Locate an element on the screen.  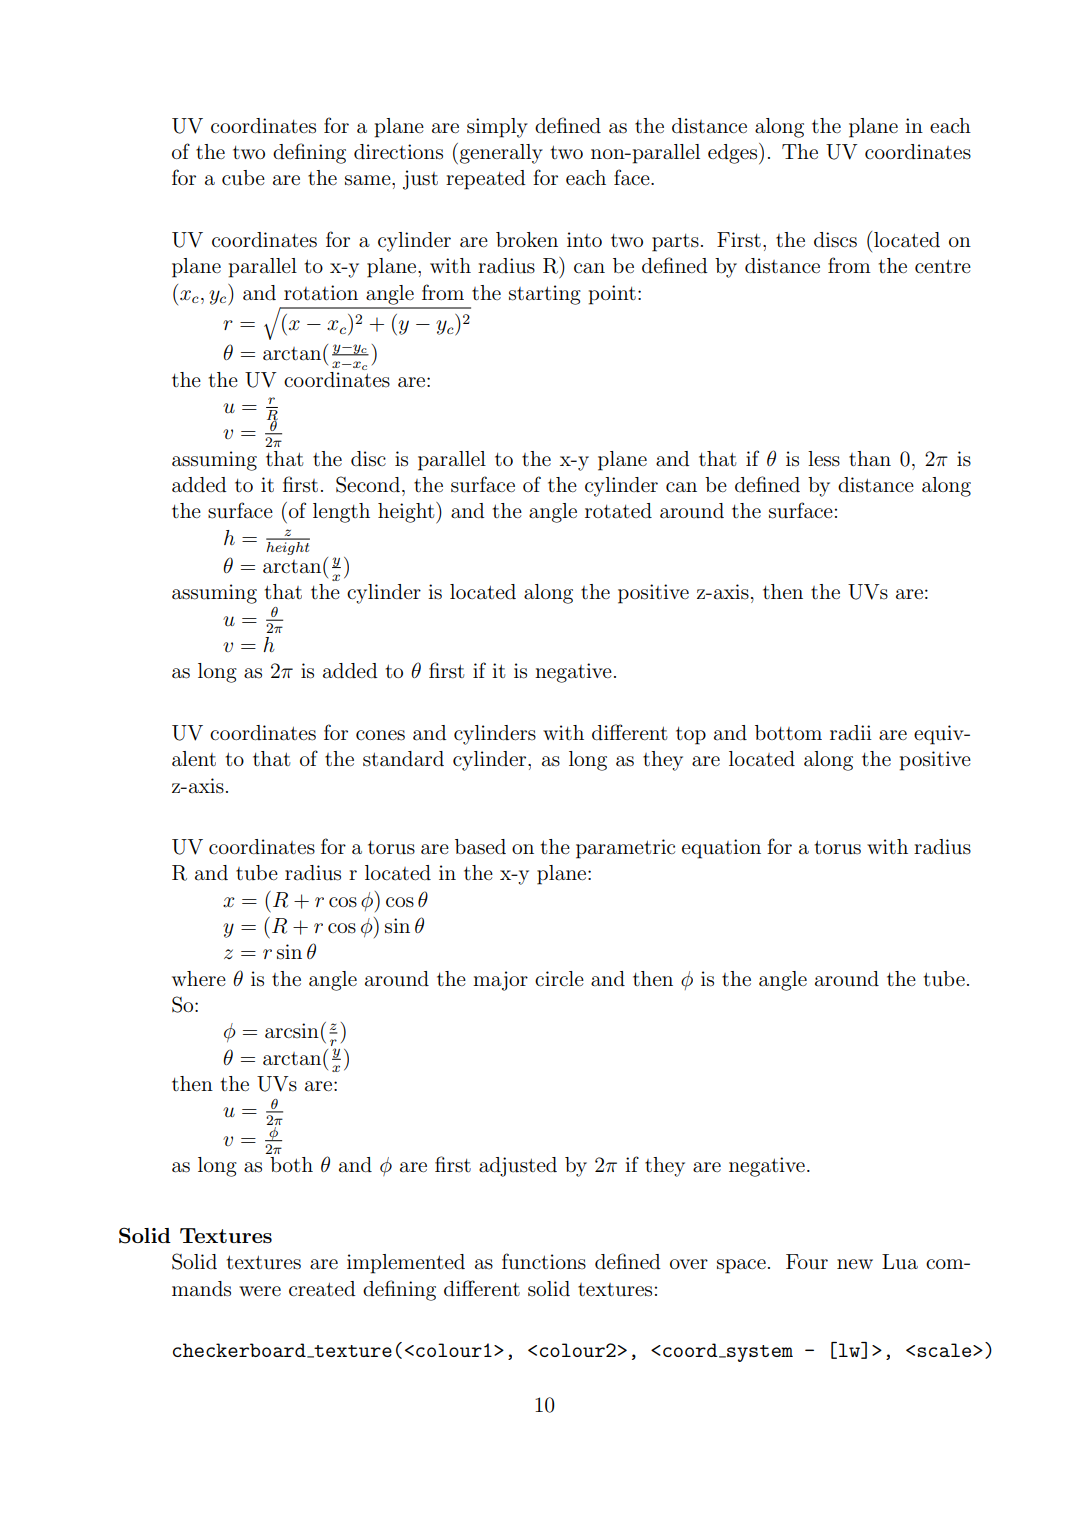
edges is located at coordinates (734, 153).
